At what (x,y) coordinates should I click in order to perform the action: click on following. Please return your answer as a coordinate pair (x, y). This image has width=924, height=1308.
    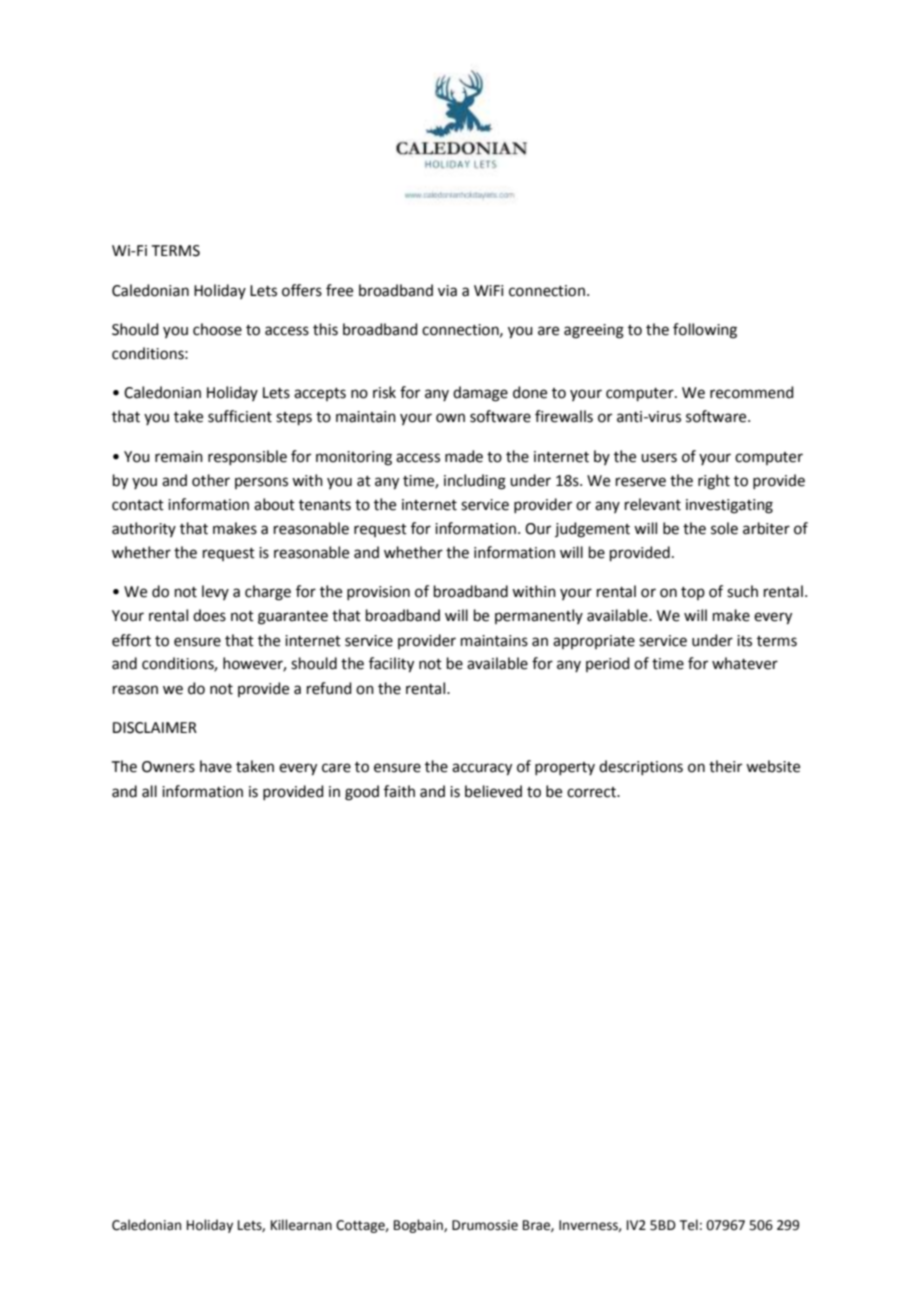
    Looking at the image, I should click on (705, 331).
